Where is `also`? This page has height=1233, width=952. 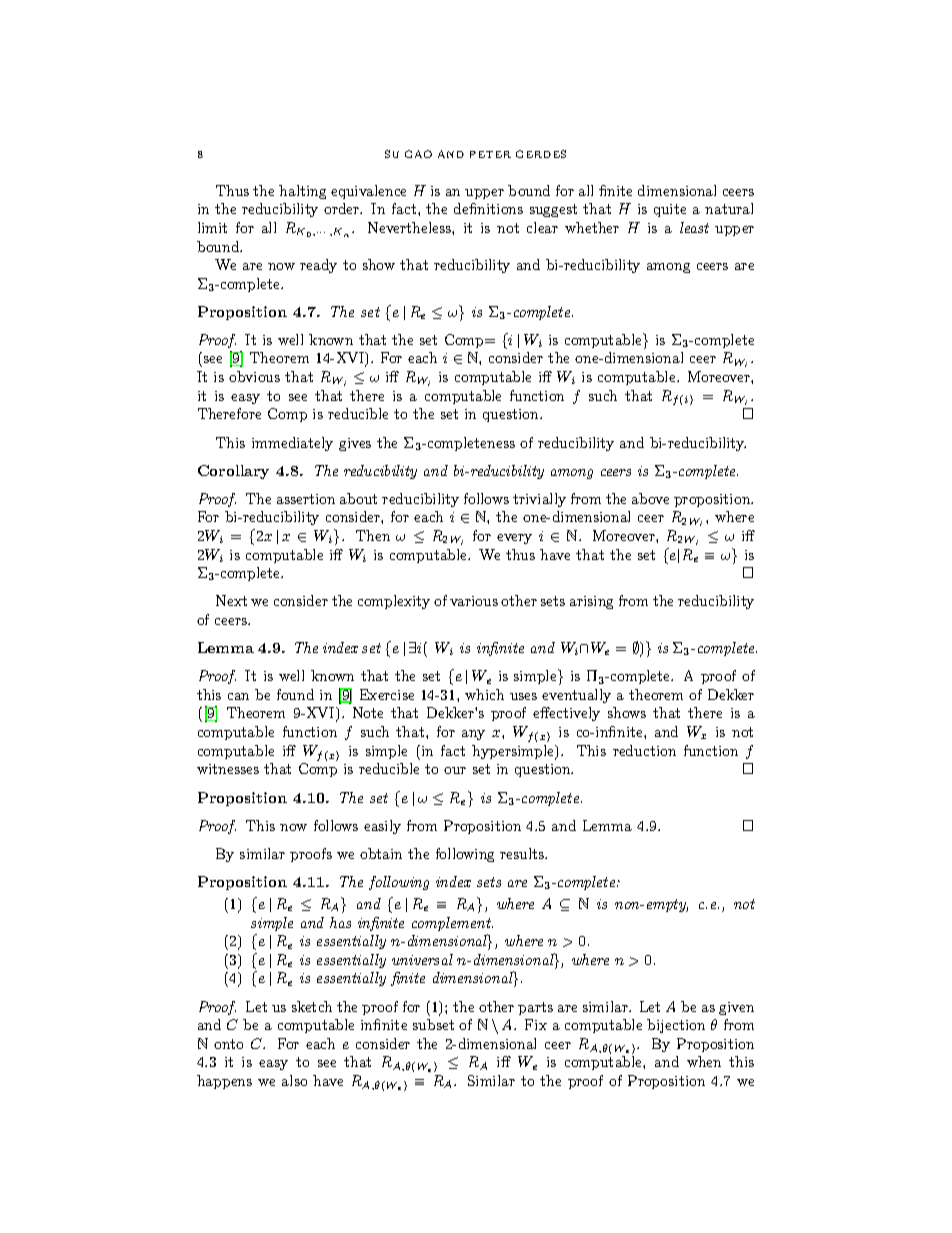
also is located at coordinates (294, 1080).
